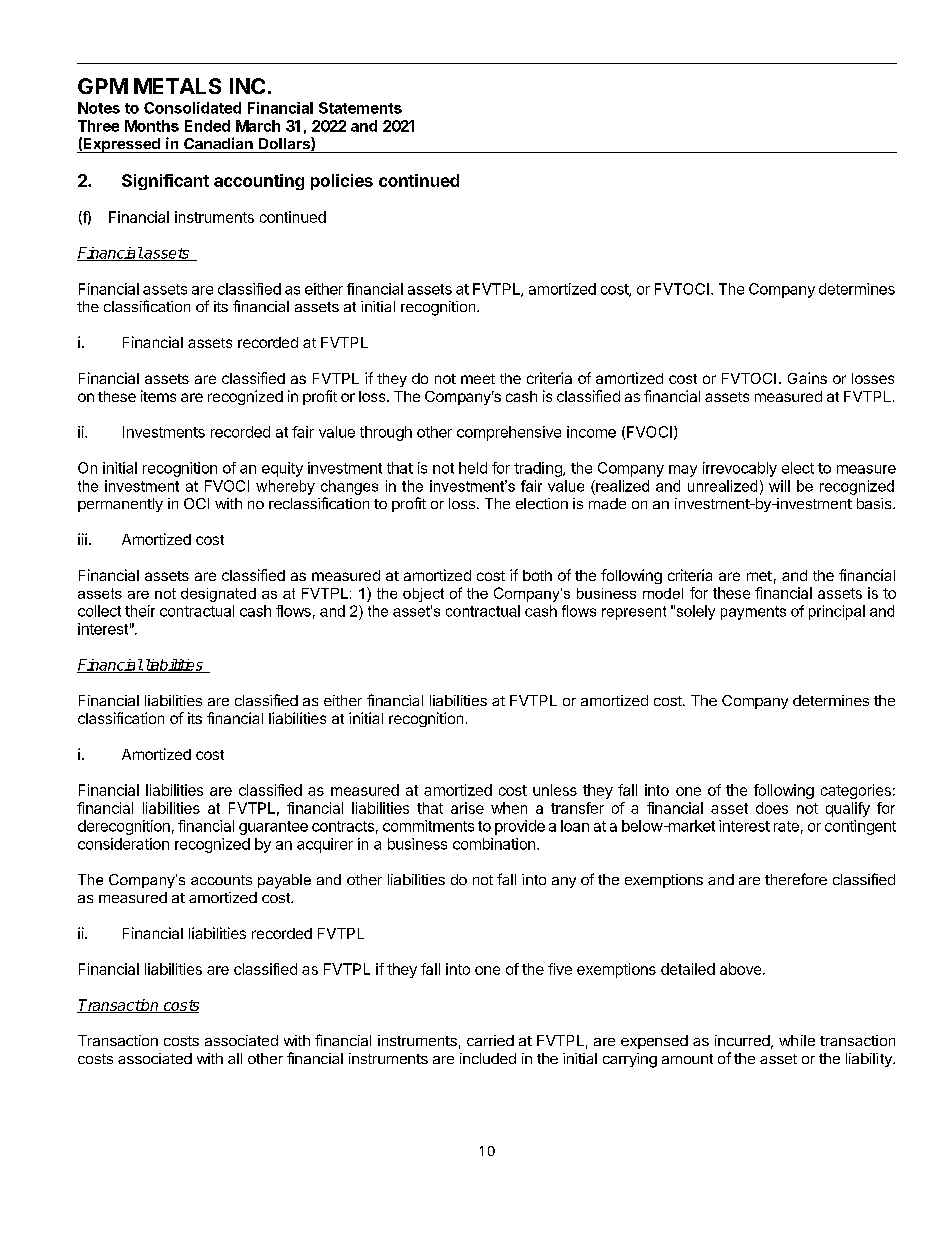 This document has height=1233, width=952. What do you see at coordinates (856, 791) in the document?
I see `categories` at bounding box center [856, 791].
